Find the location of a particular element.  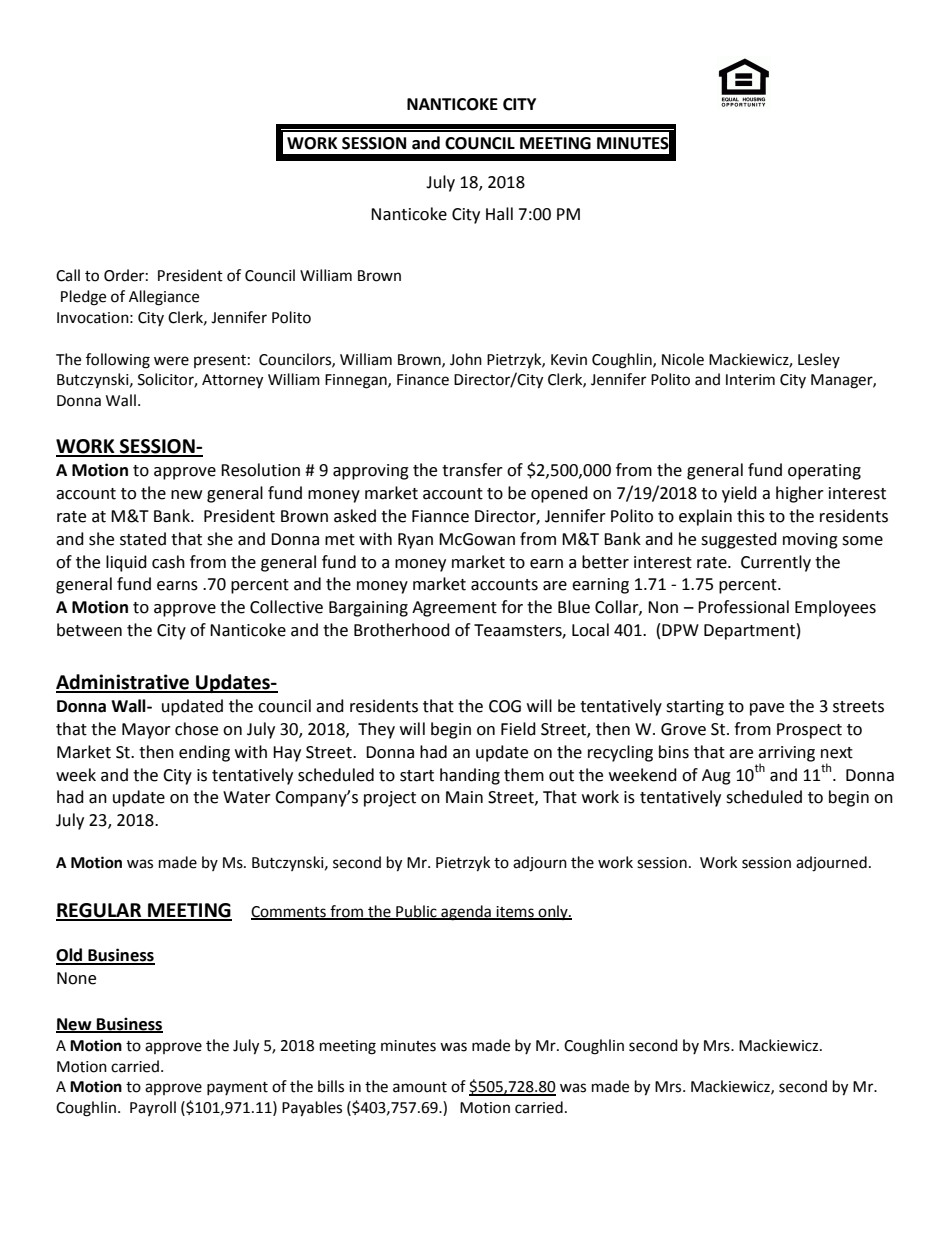

Lesley is located at coordinates (819, 360).
